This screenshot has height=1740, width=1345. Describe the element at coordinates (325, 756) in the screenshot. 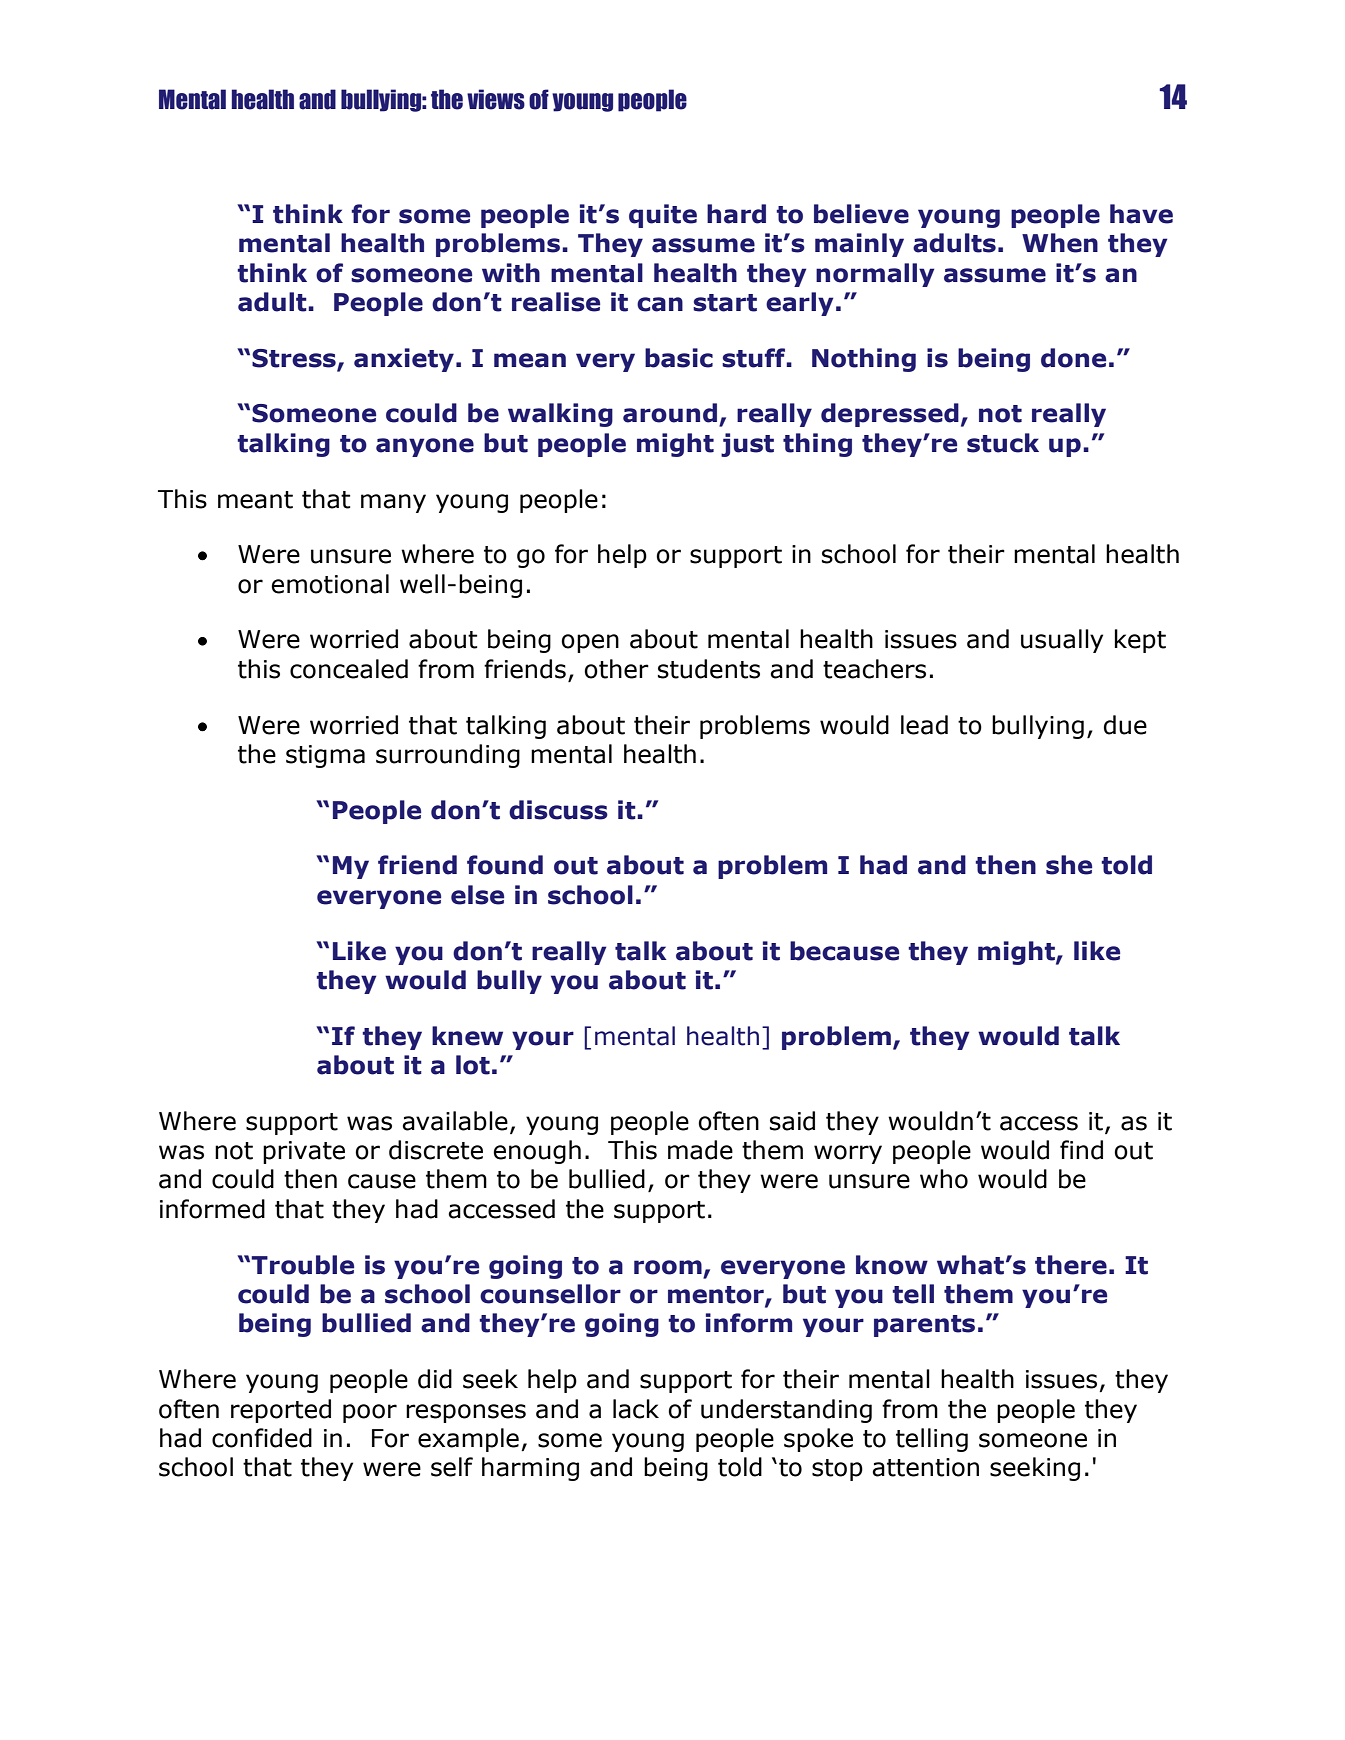

I see `stigma` at that location.
